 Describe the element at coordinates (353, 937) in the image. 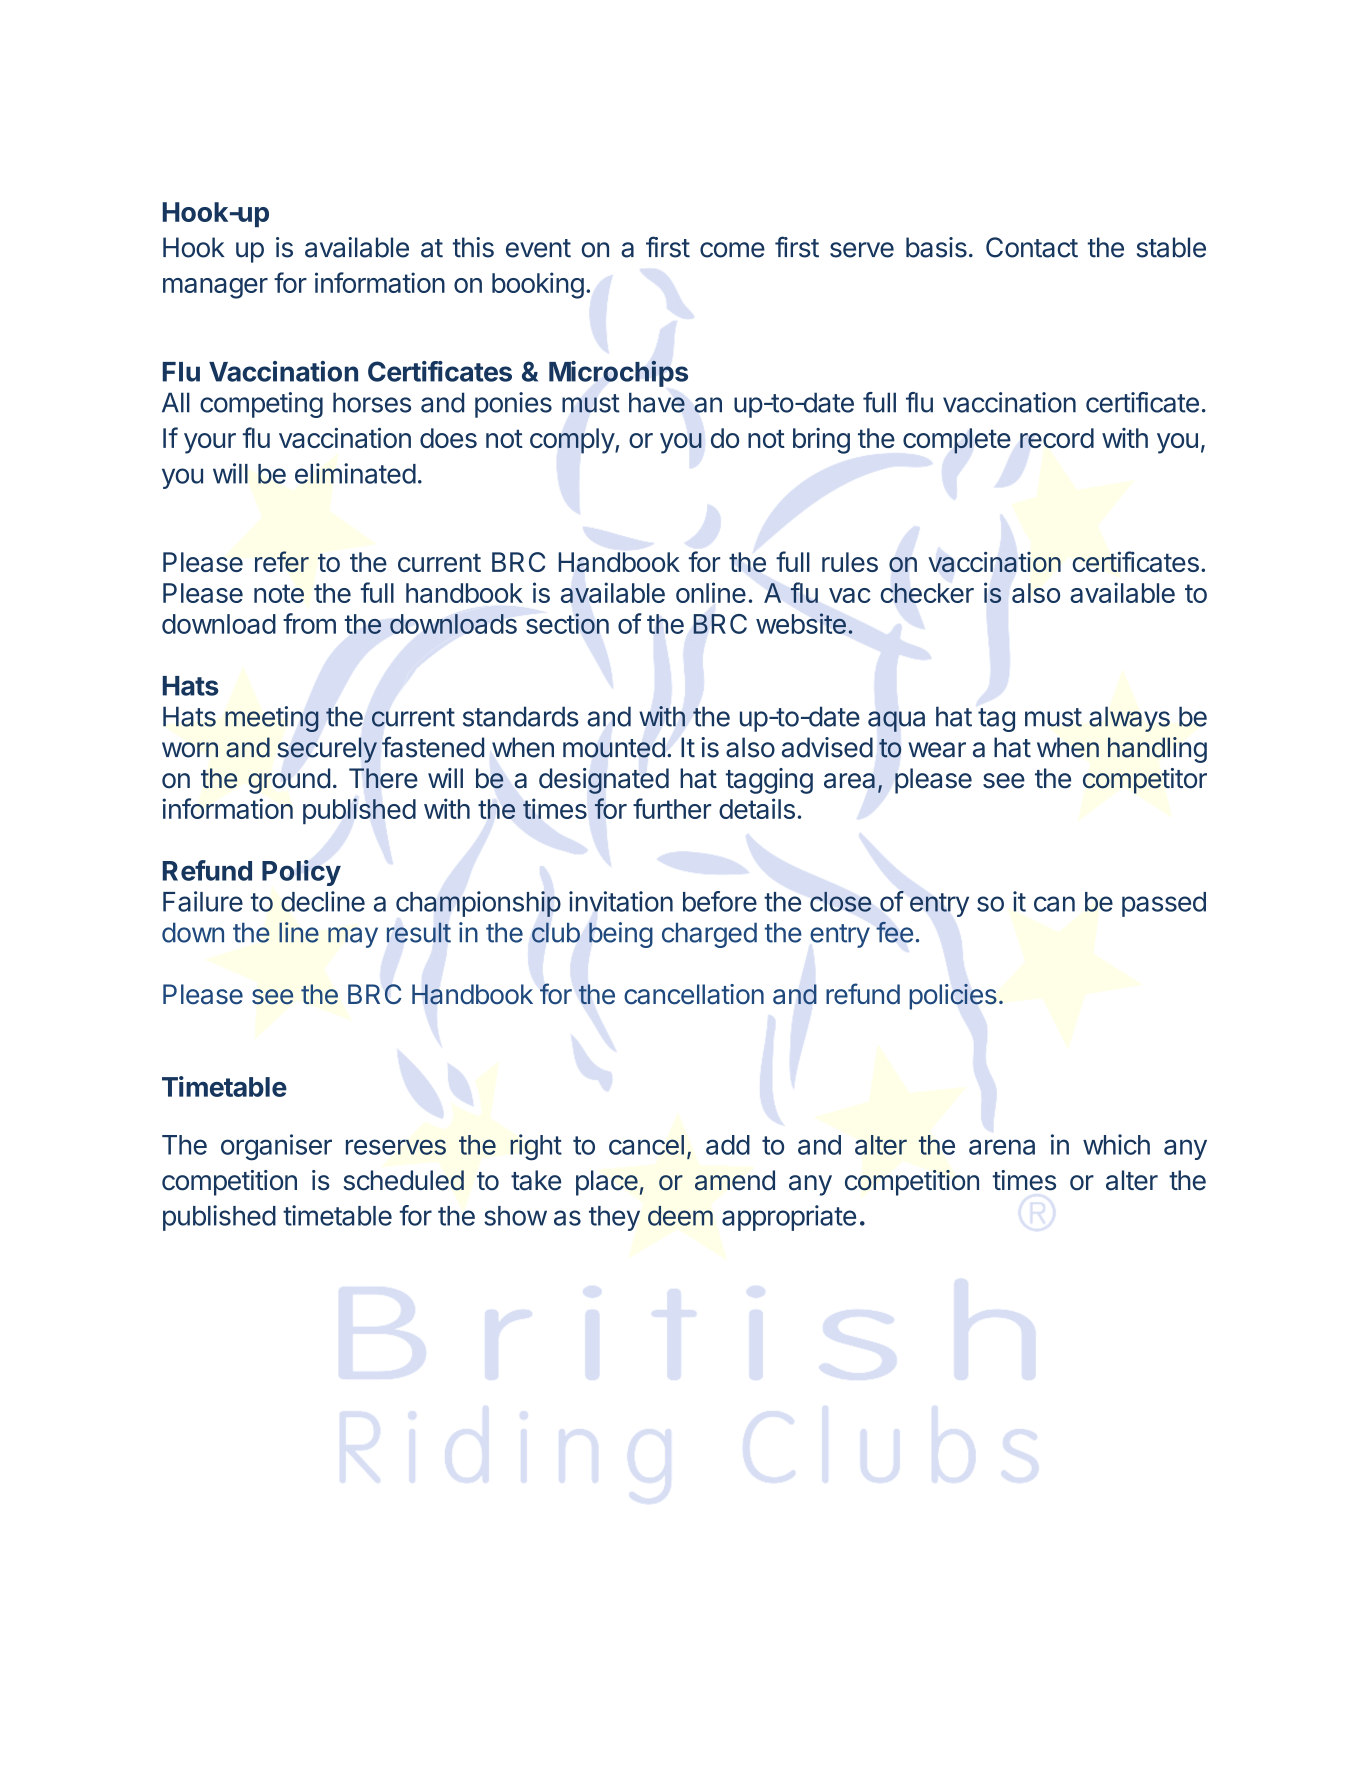

I see `may` at that location.
